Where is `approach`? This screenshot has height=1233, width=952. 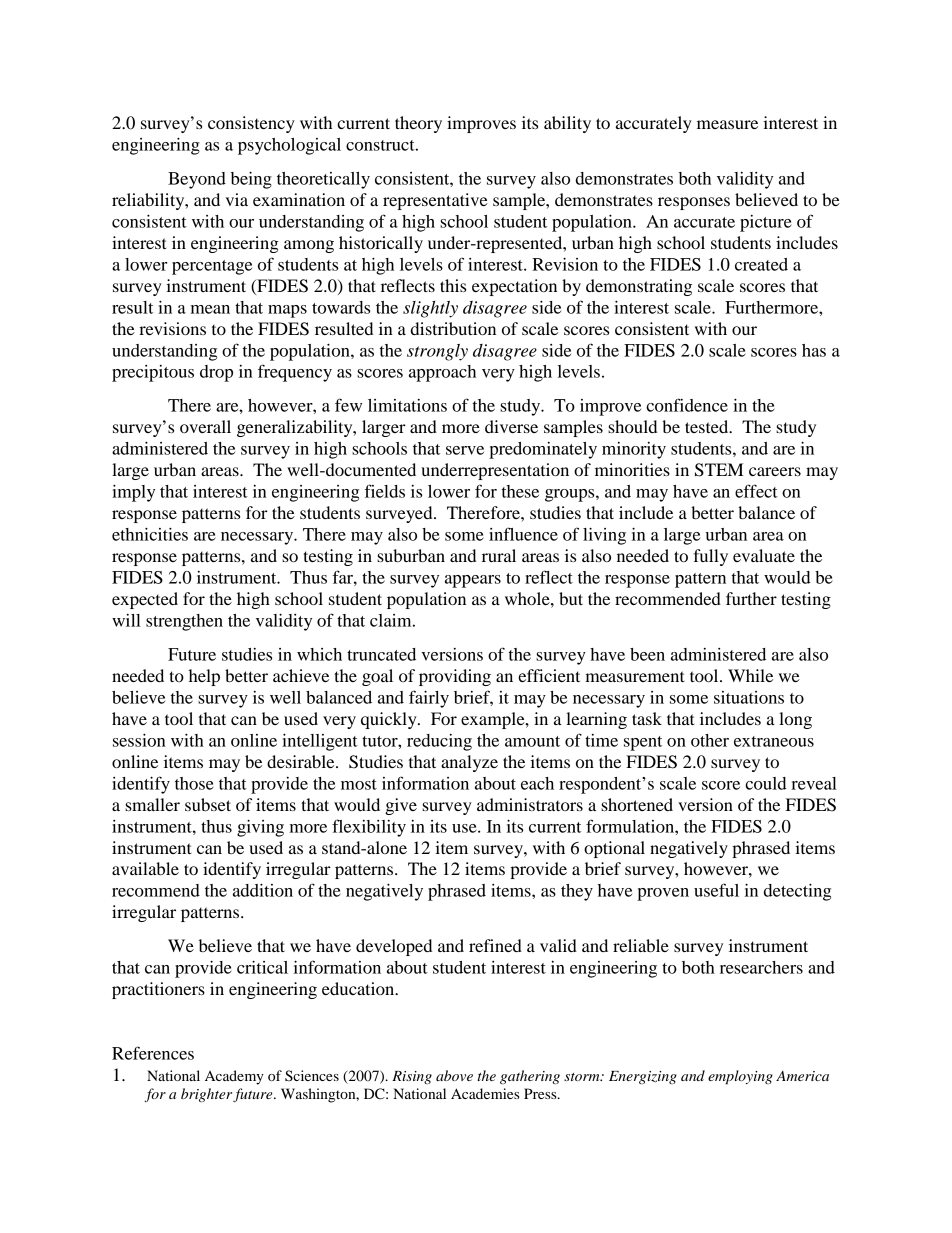
approach is located at coordinates (442, 373).
